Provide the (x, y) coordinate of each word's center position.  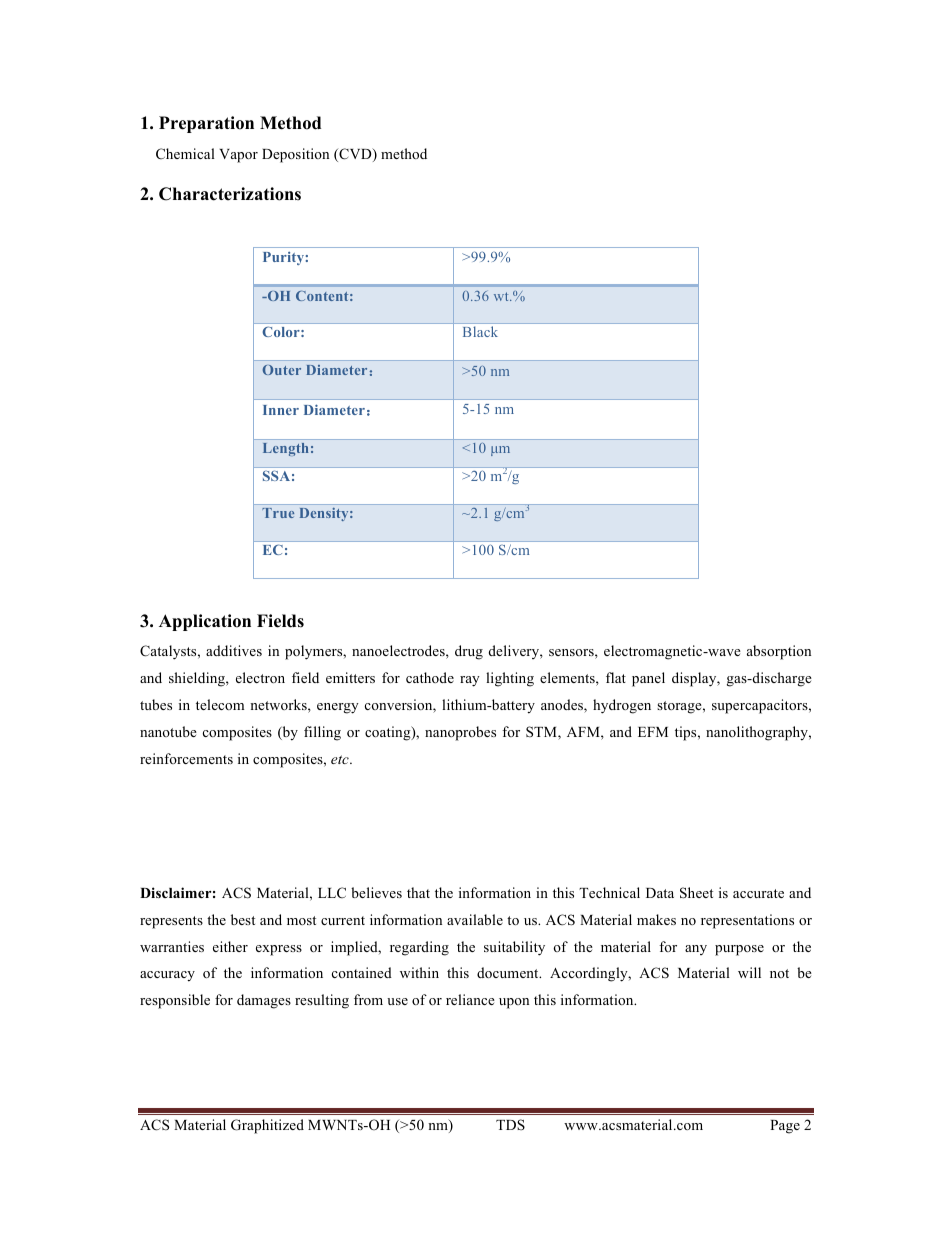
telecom (220, 704)
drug (469, 652)
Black (480, 331)
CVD (355, 155)
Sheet (696, 893)
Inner (281, 410)
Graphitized (267, 1126)
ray (470, 681)
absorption (779, 652)
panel (648, 679)
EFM (653, 732)
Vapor (238, 156)
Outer (282, 370)
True (278, 513)
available (475, 919)
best (243, 919)
